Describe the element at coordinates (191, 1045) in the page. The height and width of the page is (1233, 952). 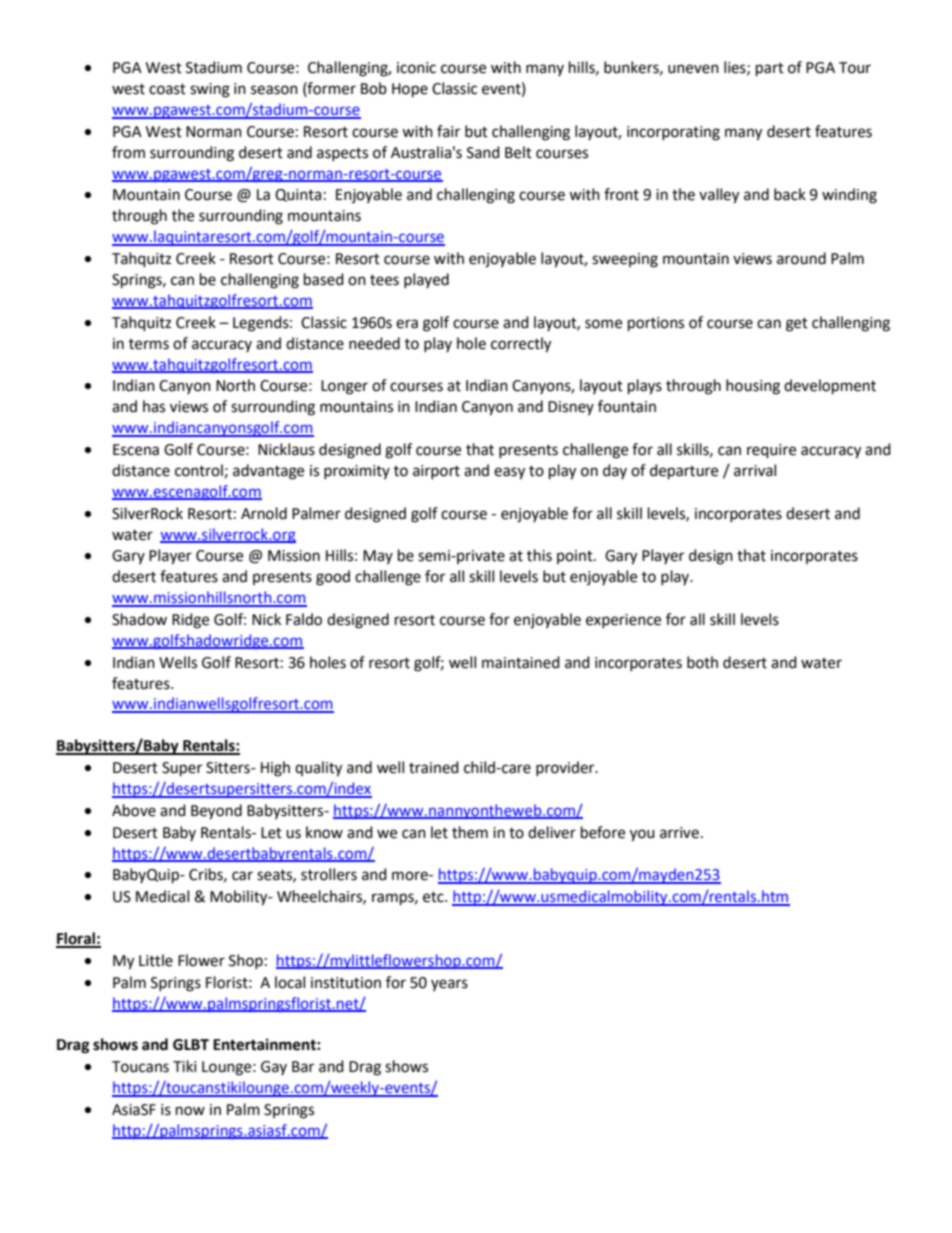
I see `GLBT` at that location.
